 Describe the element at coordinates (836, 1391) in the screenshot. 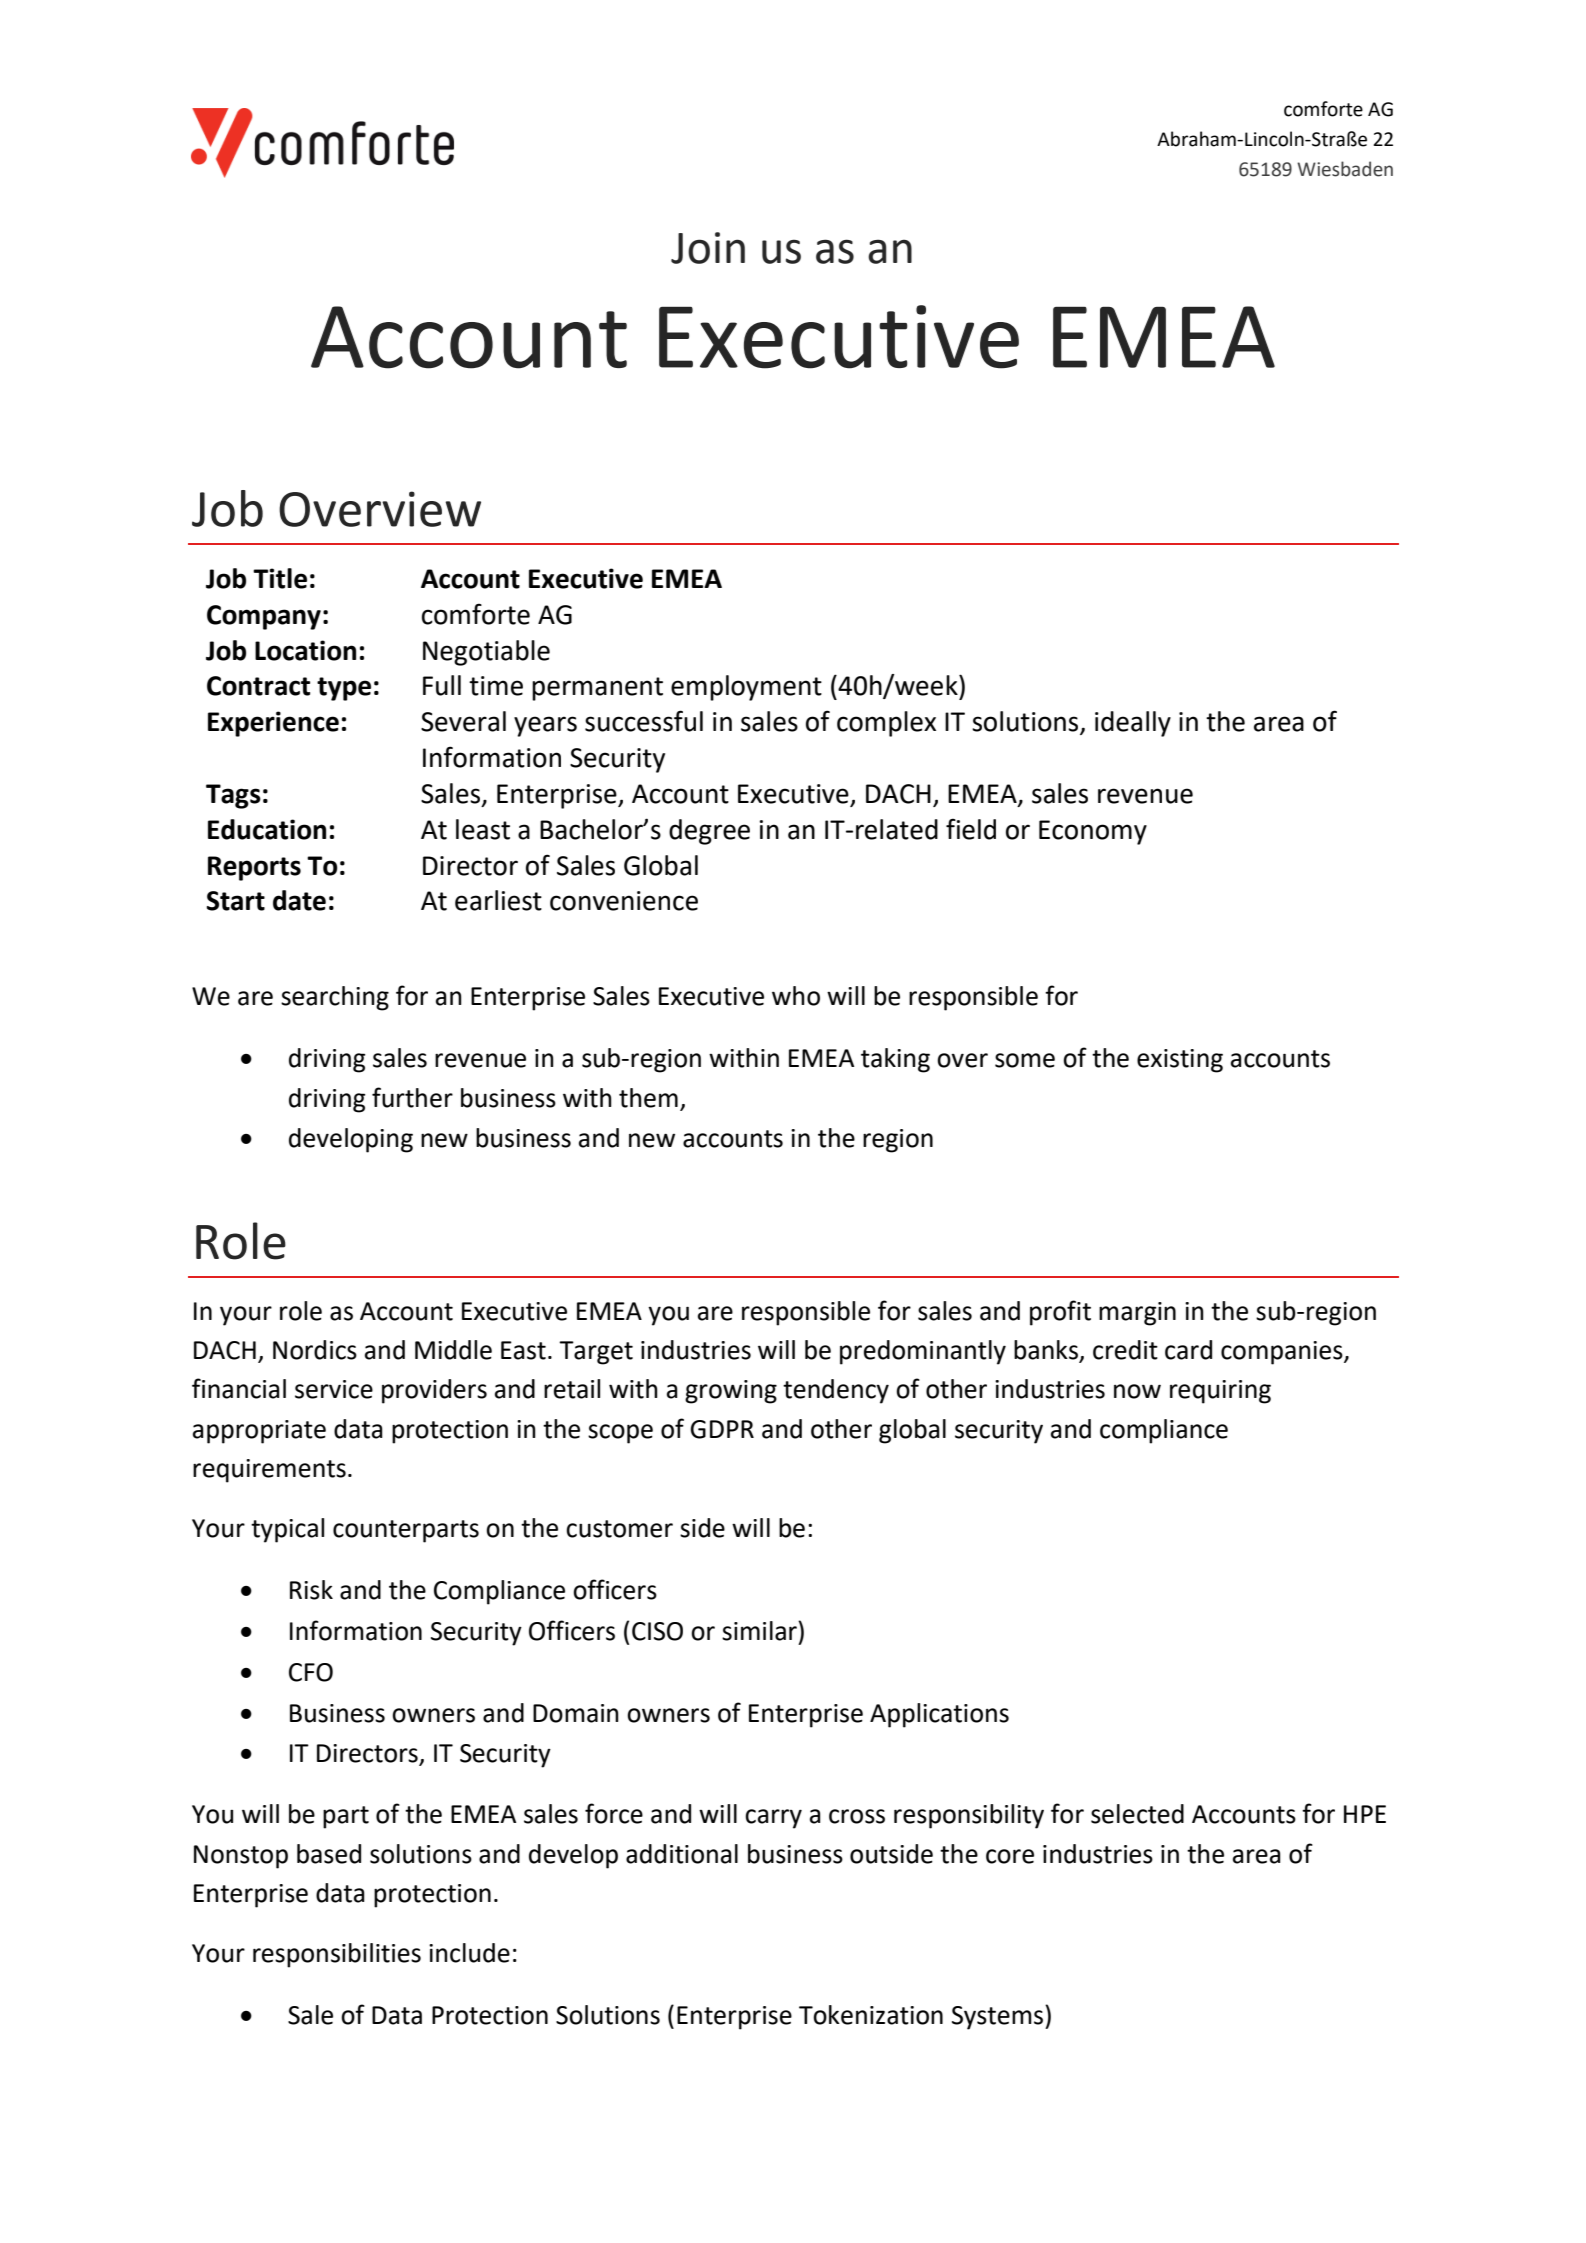

I see `tendency` at that location.
